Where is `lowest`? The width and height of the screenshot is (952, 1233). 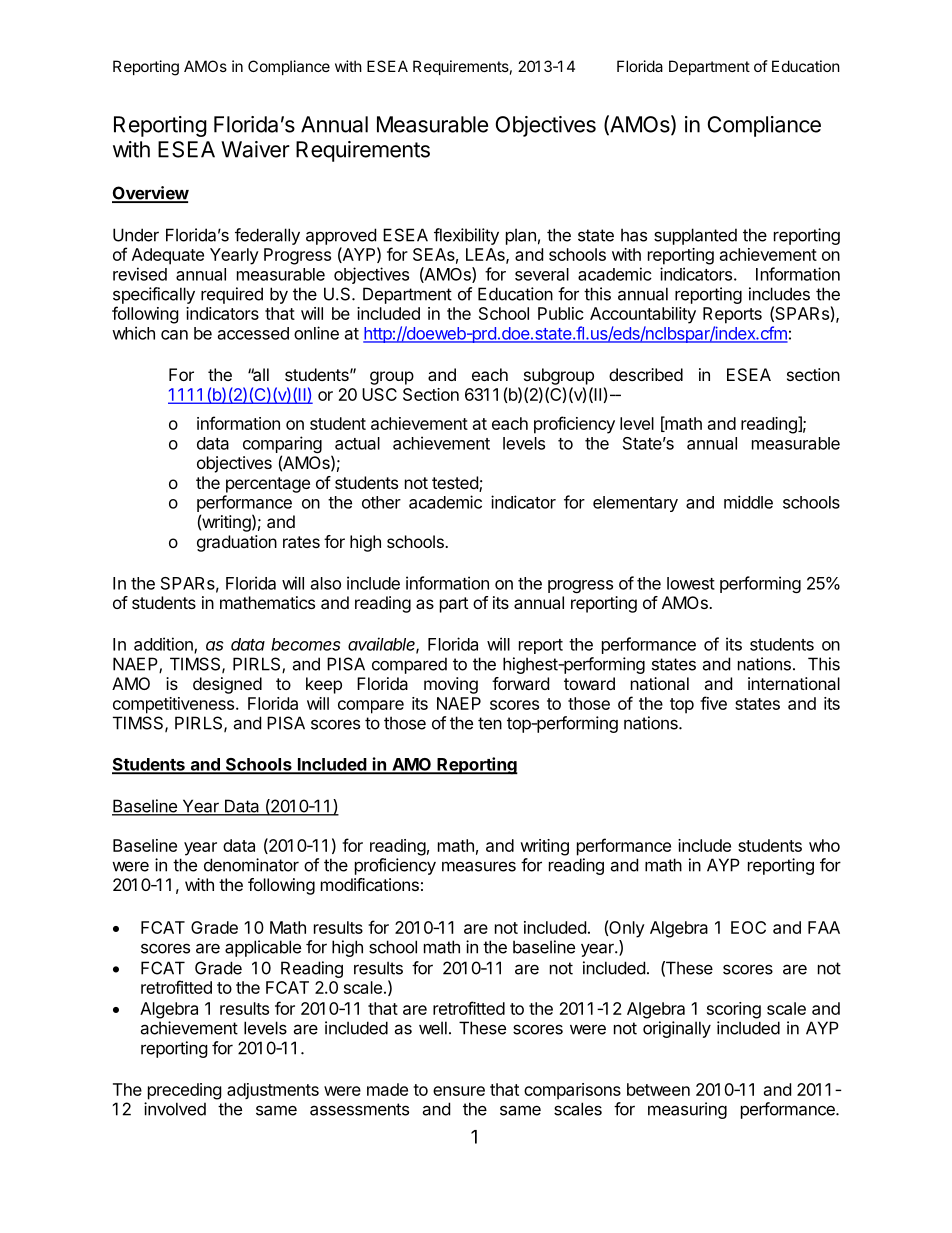 lowest is located at coordinates (691, 583).
